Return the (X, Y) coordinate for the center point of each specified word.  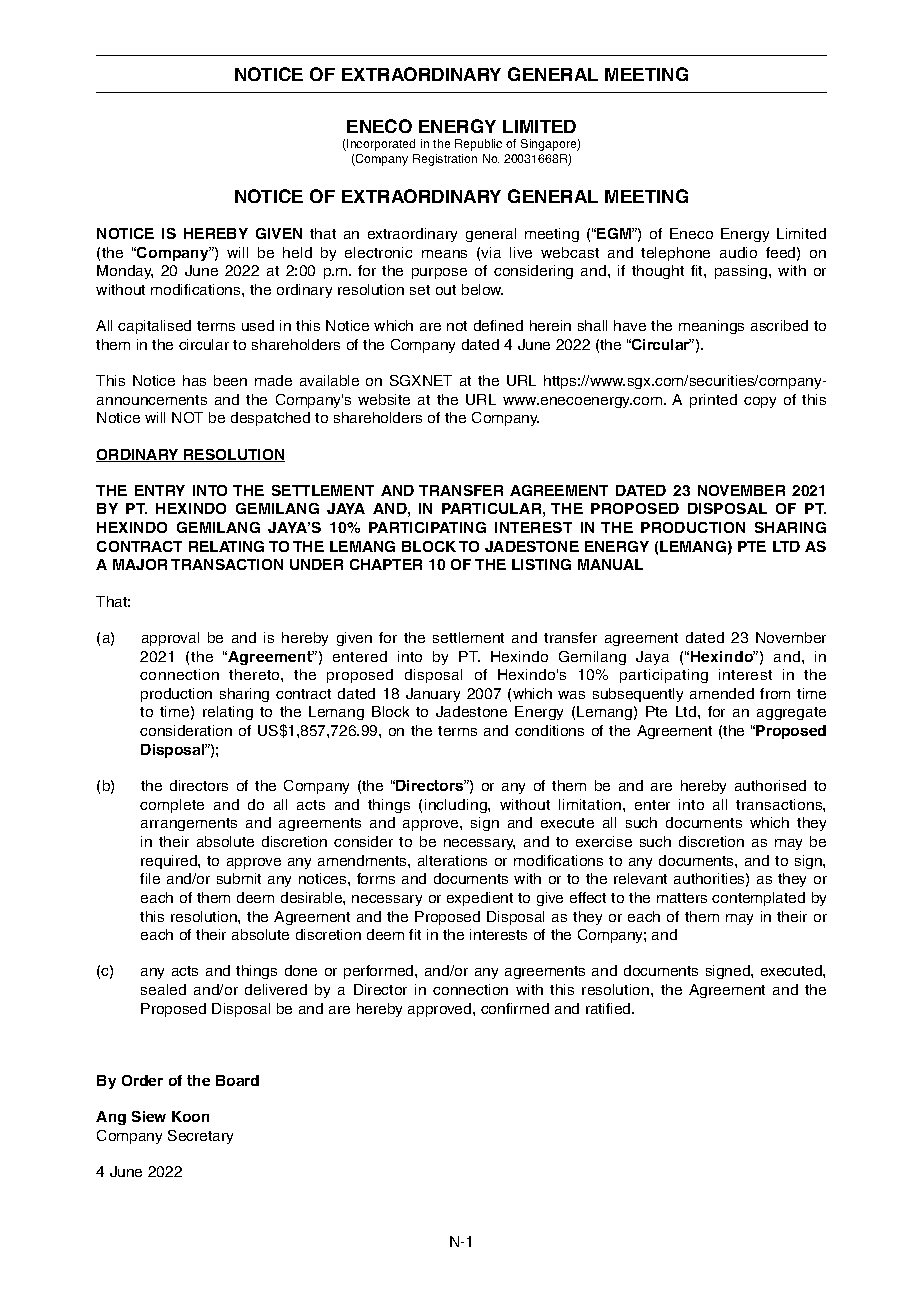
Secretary (200, 1137)
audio (738, 252)
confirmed (515, 1008)
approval (170, 639)
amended (722, 693)
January (433, 695)
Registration (445, 160)
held (297, 252)
